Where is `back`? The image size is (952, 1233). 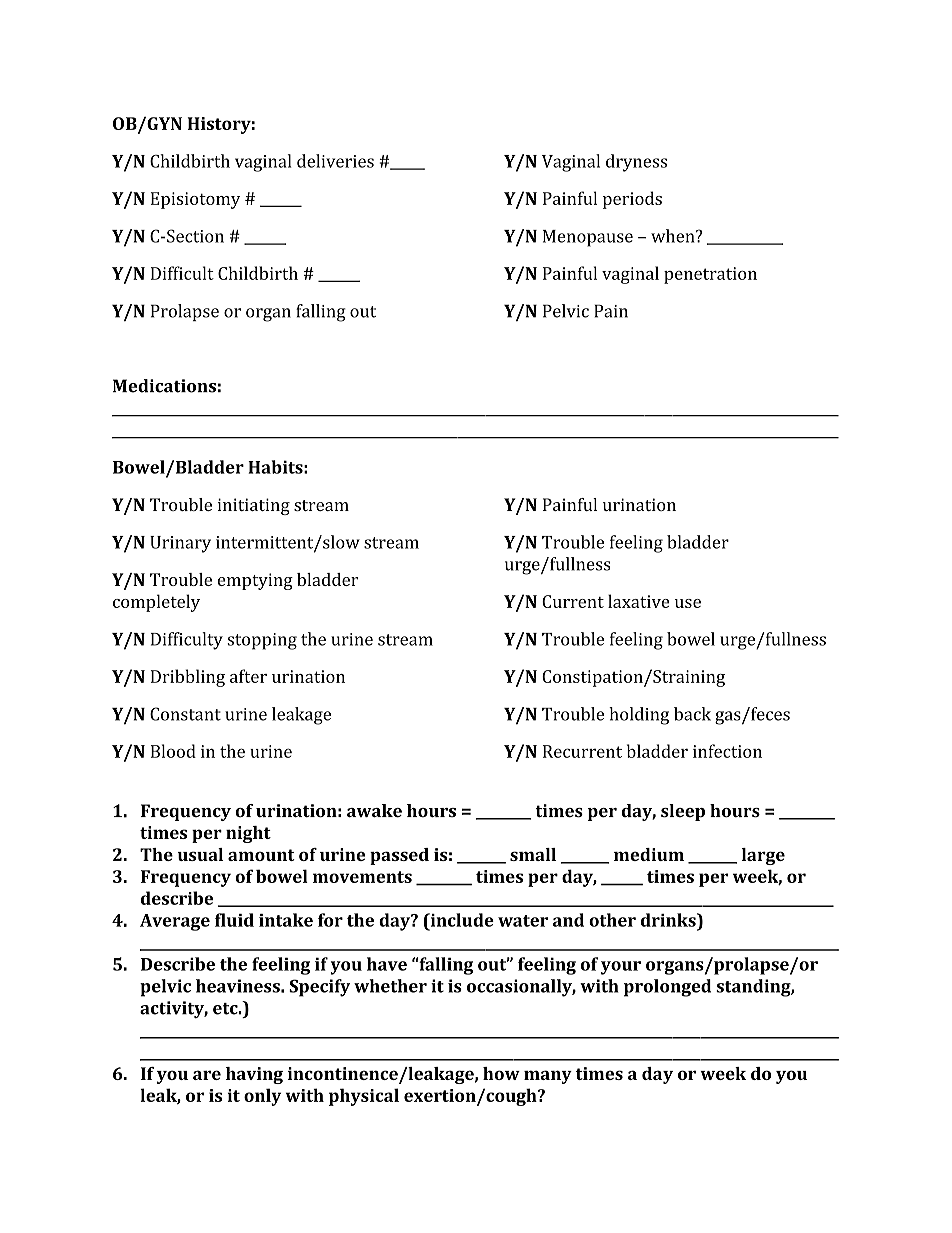
back is located at coordinates (692, 714).
